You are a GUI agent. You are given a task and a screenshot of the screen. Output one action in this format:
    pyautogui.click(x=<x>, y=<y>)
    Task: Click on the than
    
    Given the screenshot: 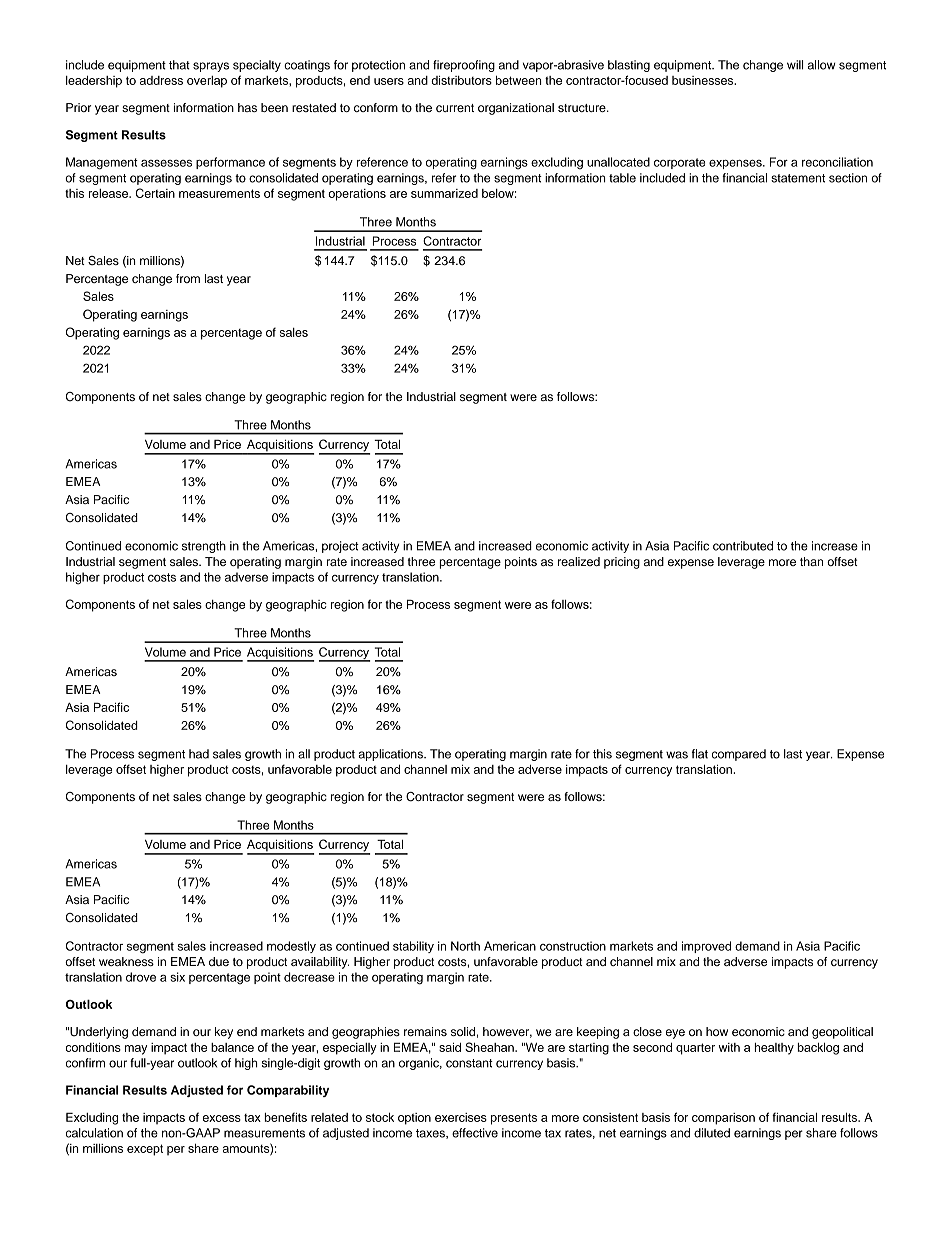 What is the action you would take?
    pyautogui.click(x=811, y=561)
